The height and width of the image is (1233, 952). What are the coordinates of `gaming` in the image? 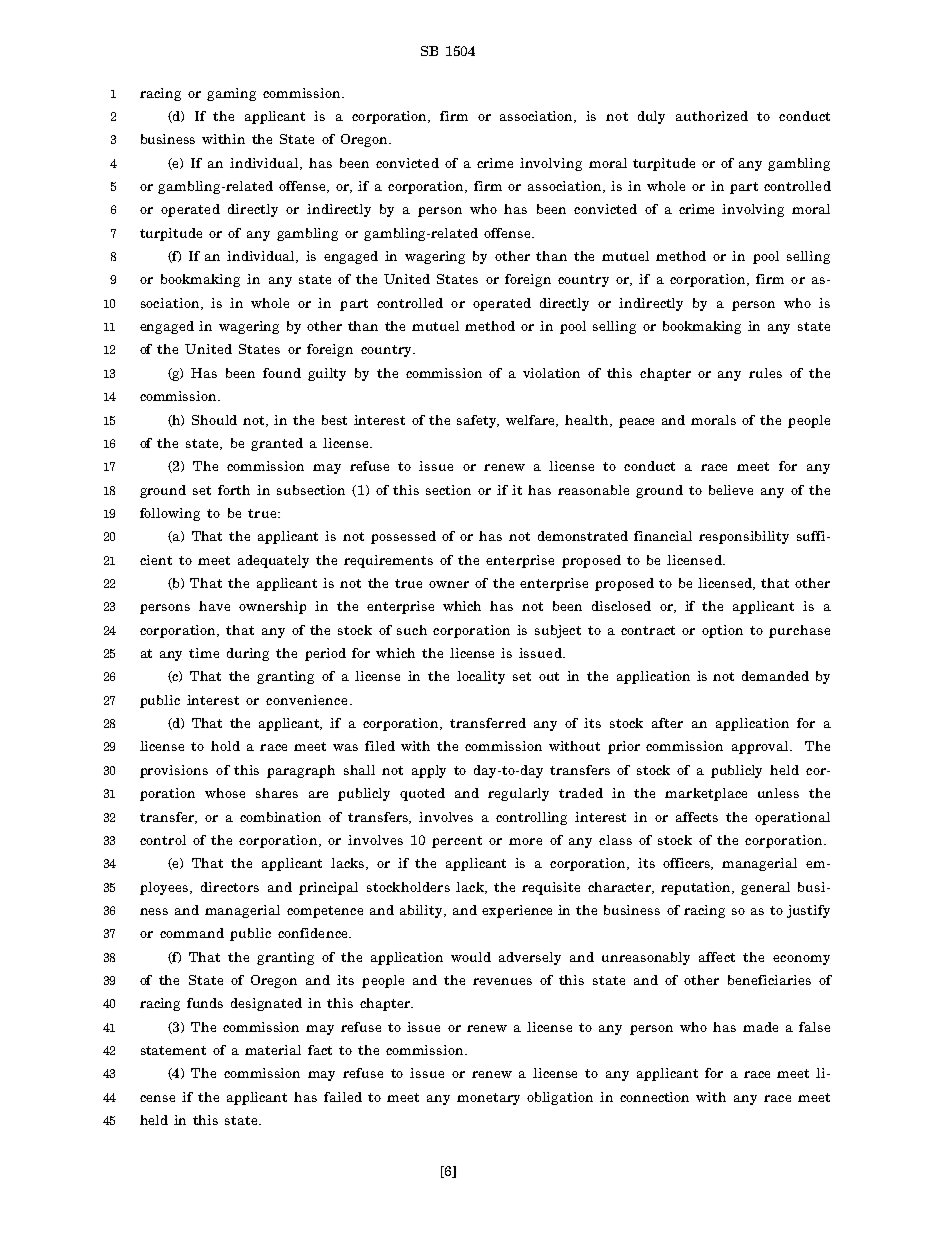 It's located at (231, 94).
